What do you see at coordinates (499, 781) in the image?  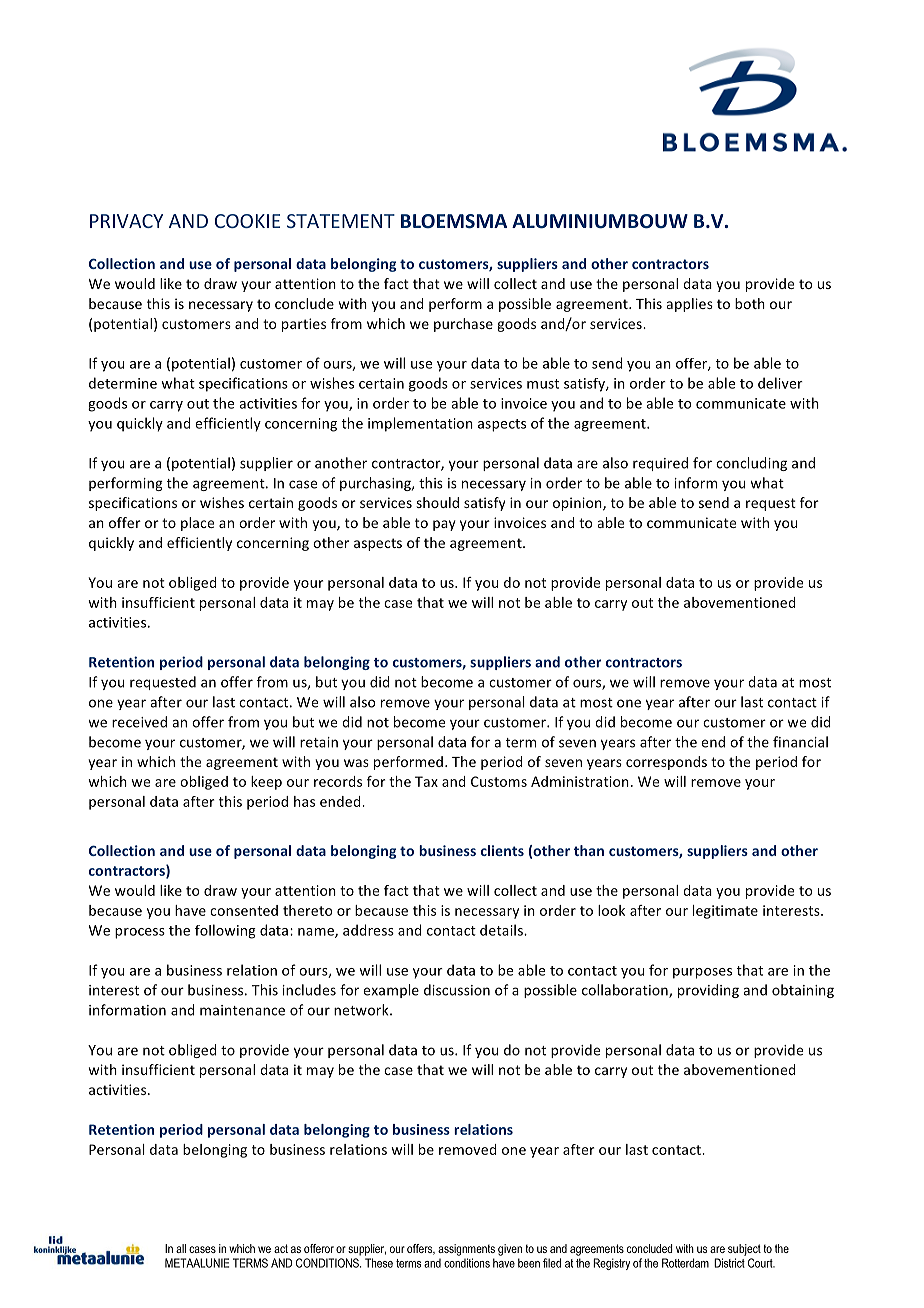 I see `Customs` at bounding box center [499, 781].
